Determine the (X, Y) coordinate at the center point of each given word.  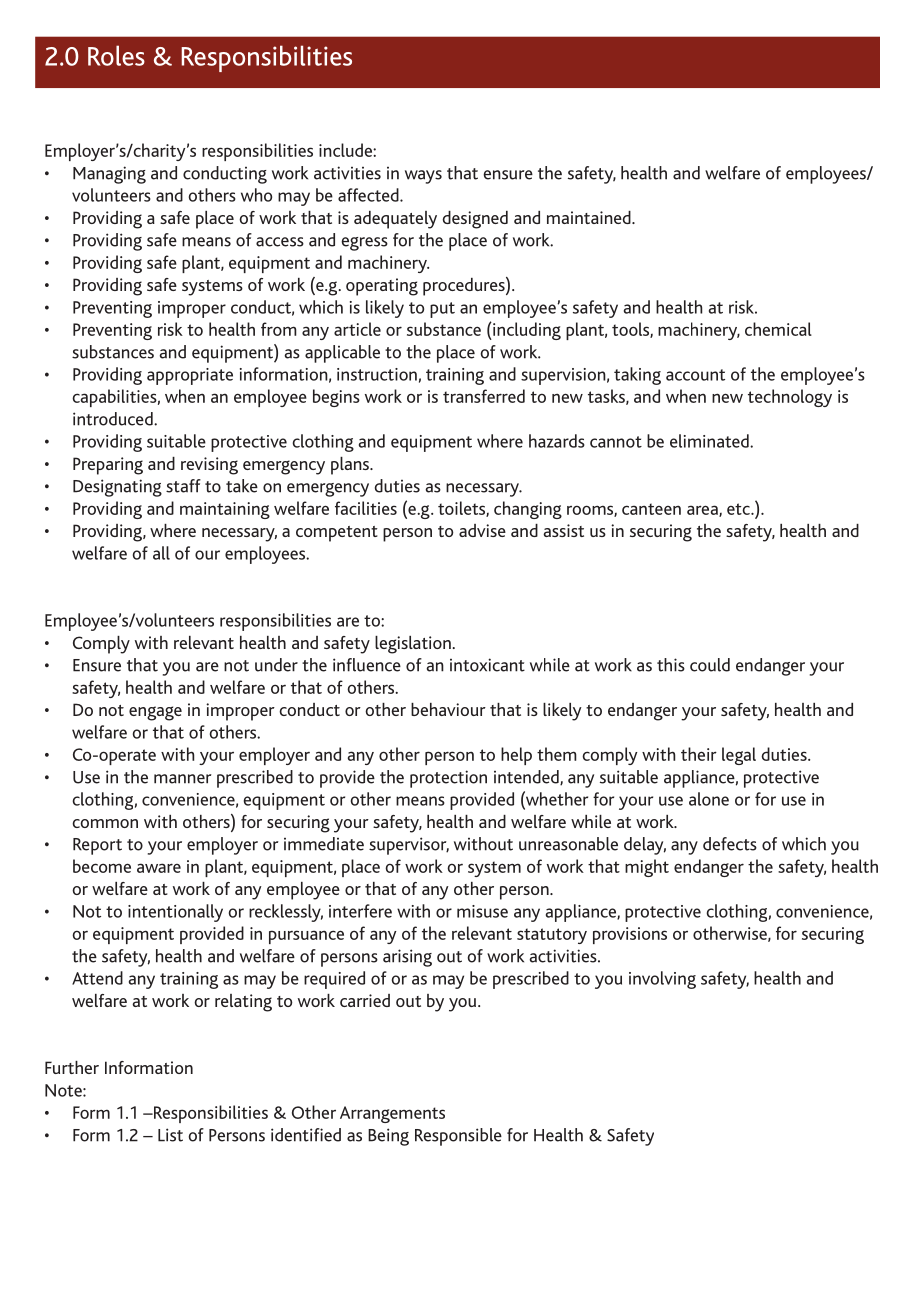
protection (448, 779)
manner (183, 779)
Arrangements (392, 1114)
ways (423, 177)
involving (662, 980)
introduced (114, 419)
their (699, 754)
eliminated (710, 441)
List (170, 1135)
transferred (484, 396)
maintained (590, 217)
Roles (116, 55)
